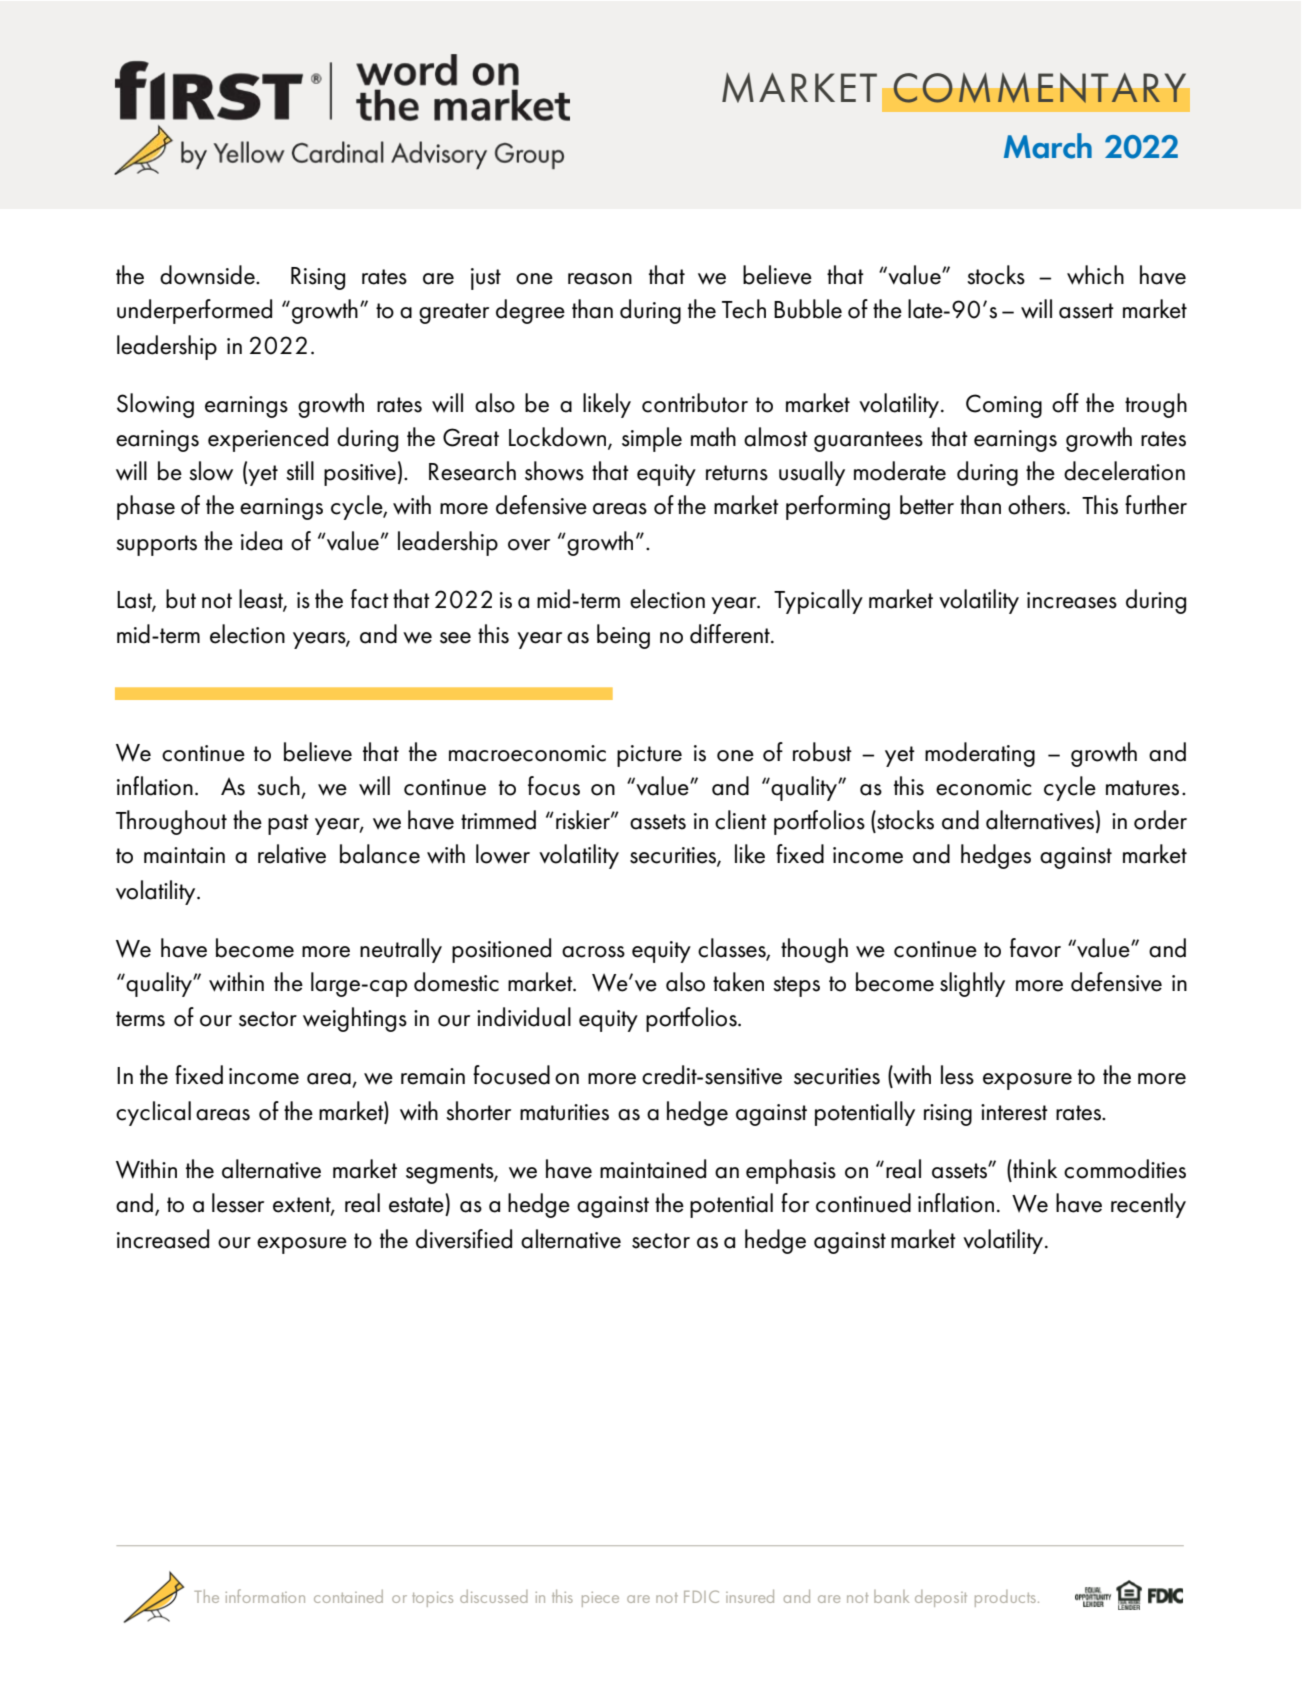  Describe the element at coordinates (292, 854) in the page. I see `relative` at that location.
